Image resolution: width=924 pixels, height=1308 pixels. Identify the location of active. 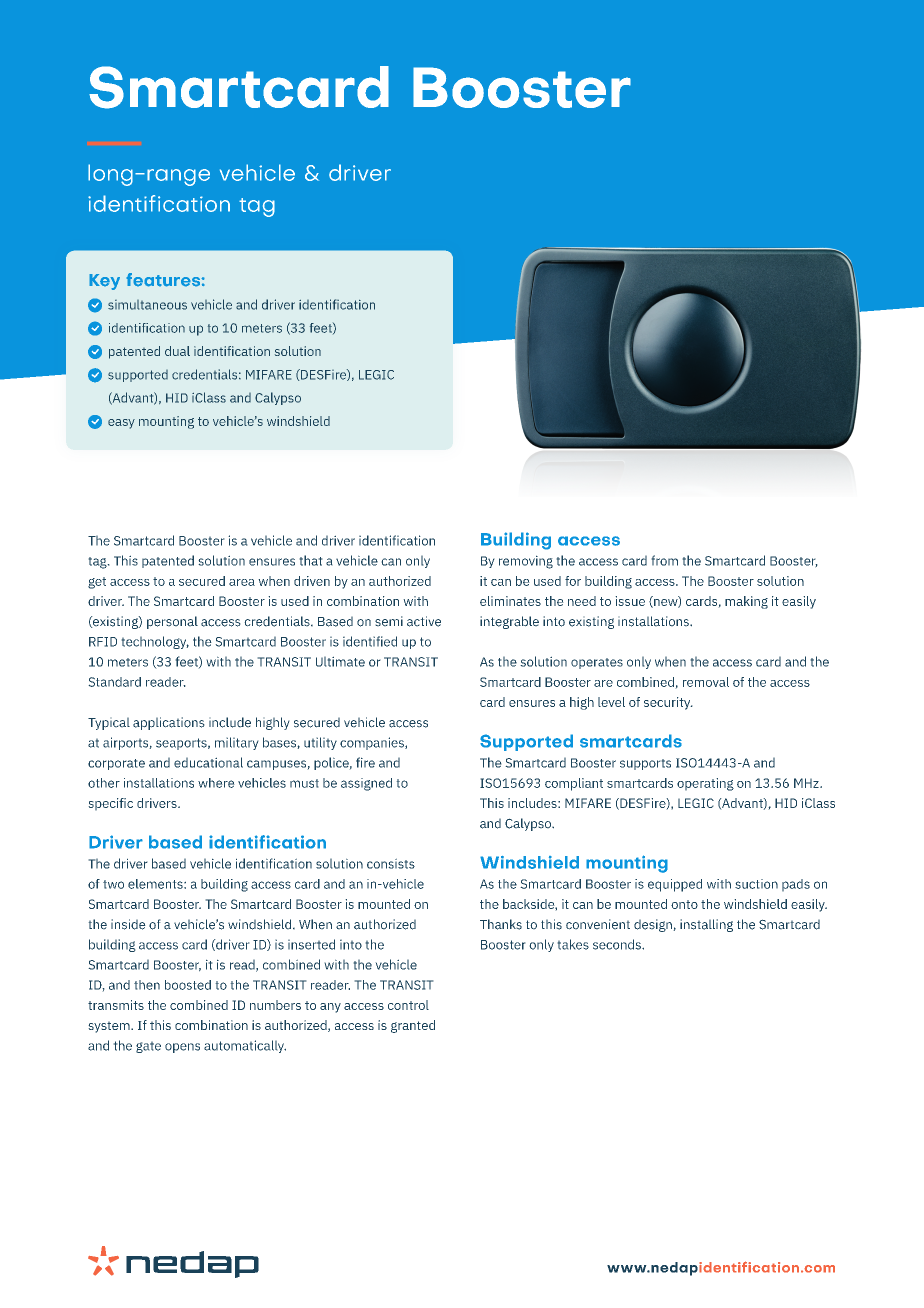
(424, 621).
